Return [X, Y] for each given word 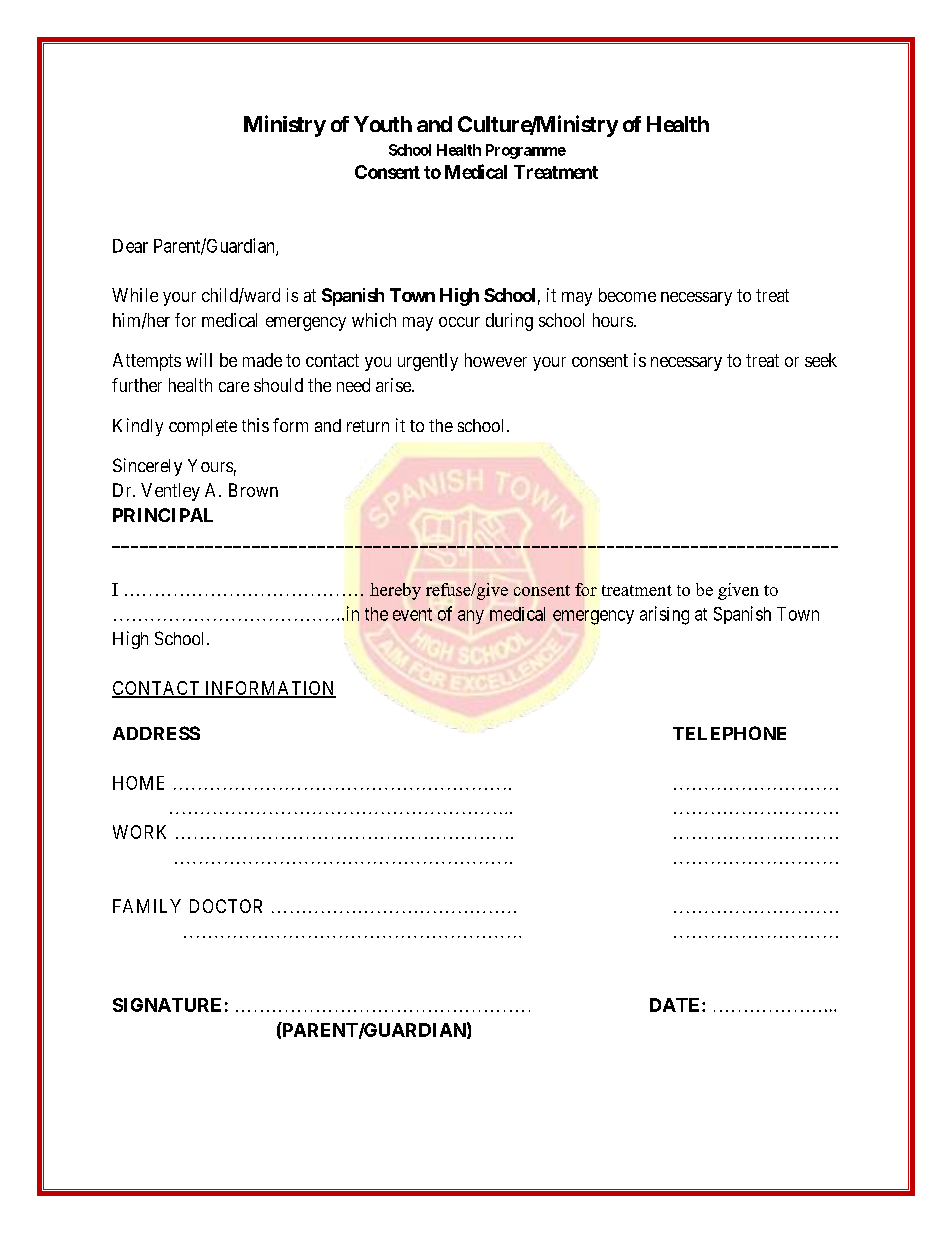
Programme [526, 151]
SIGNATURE [167, 1005]
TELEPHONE [729, 733]
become [627, 295]
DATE [676, 1005]
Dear [130, 246]
